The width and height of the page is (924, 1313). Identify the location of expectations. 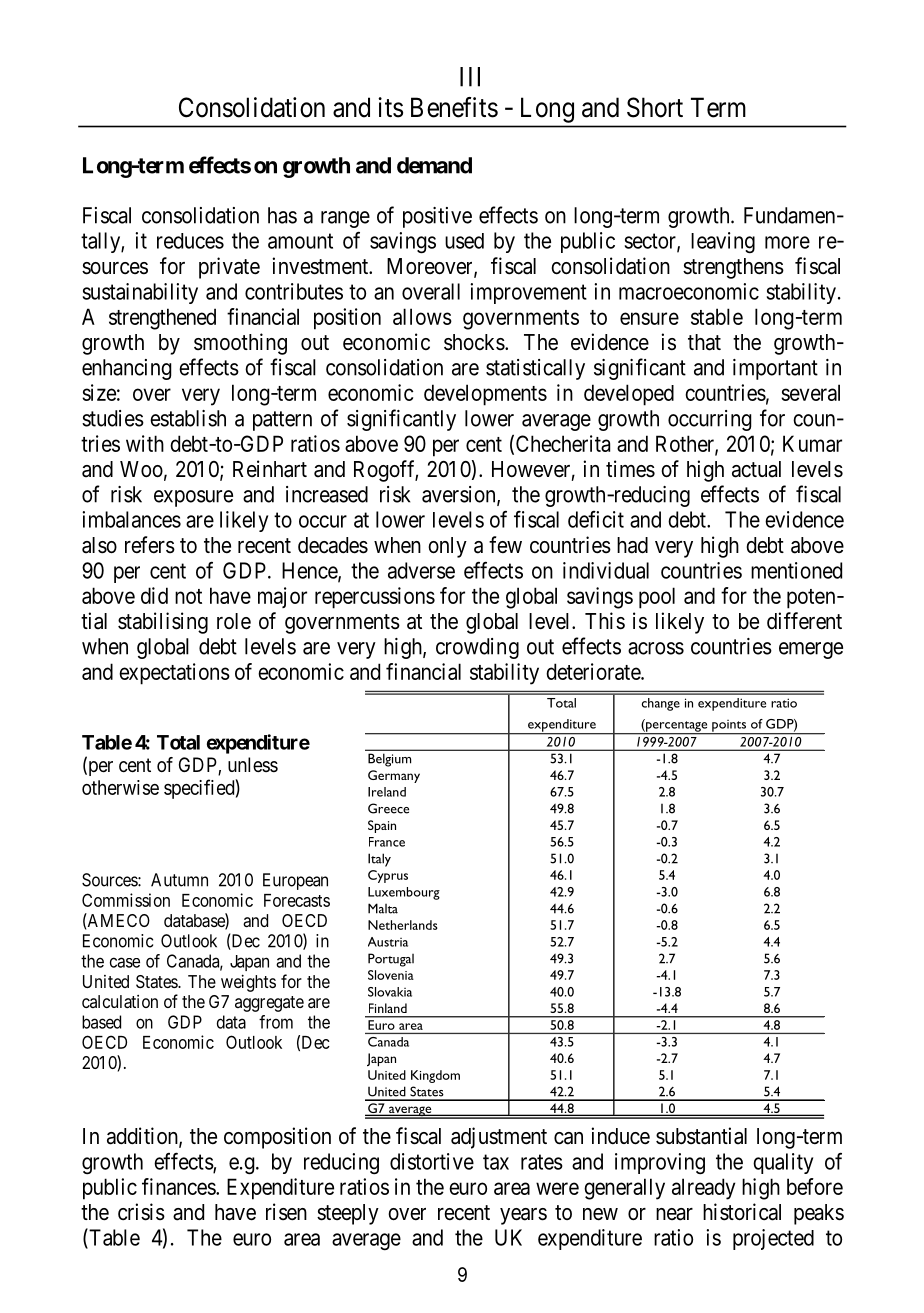
(174, 674).
